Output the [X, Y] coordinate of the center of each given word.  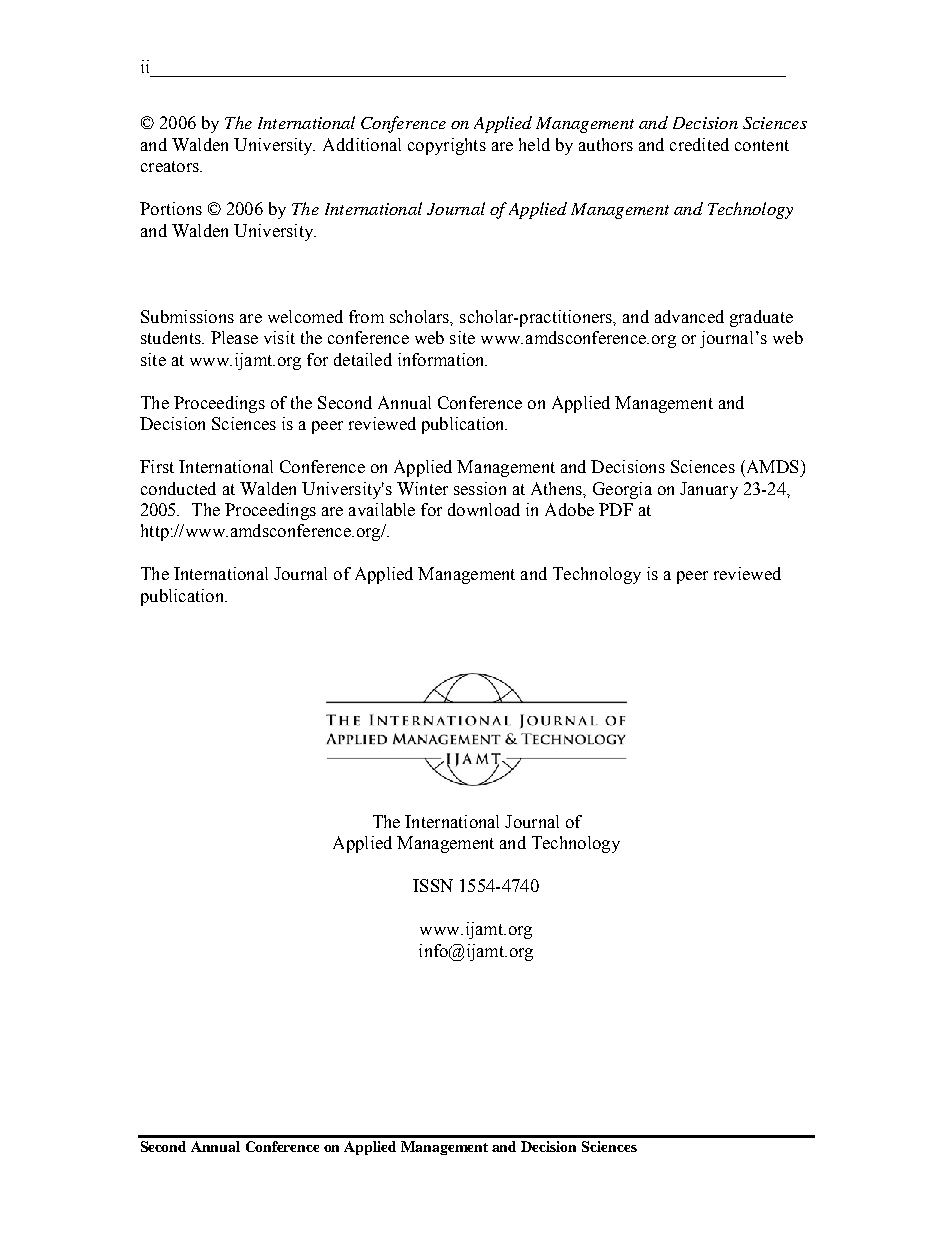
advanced [689, 316]
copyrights [447, 146]
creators [171, 166]
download [484, 509]
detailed [363, 359]
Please [234, 337]
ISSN [433, 885]
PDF [616, 509]
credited [699, 144]
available [382, 509]
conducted [178, 488]
